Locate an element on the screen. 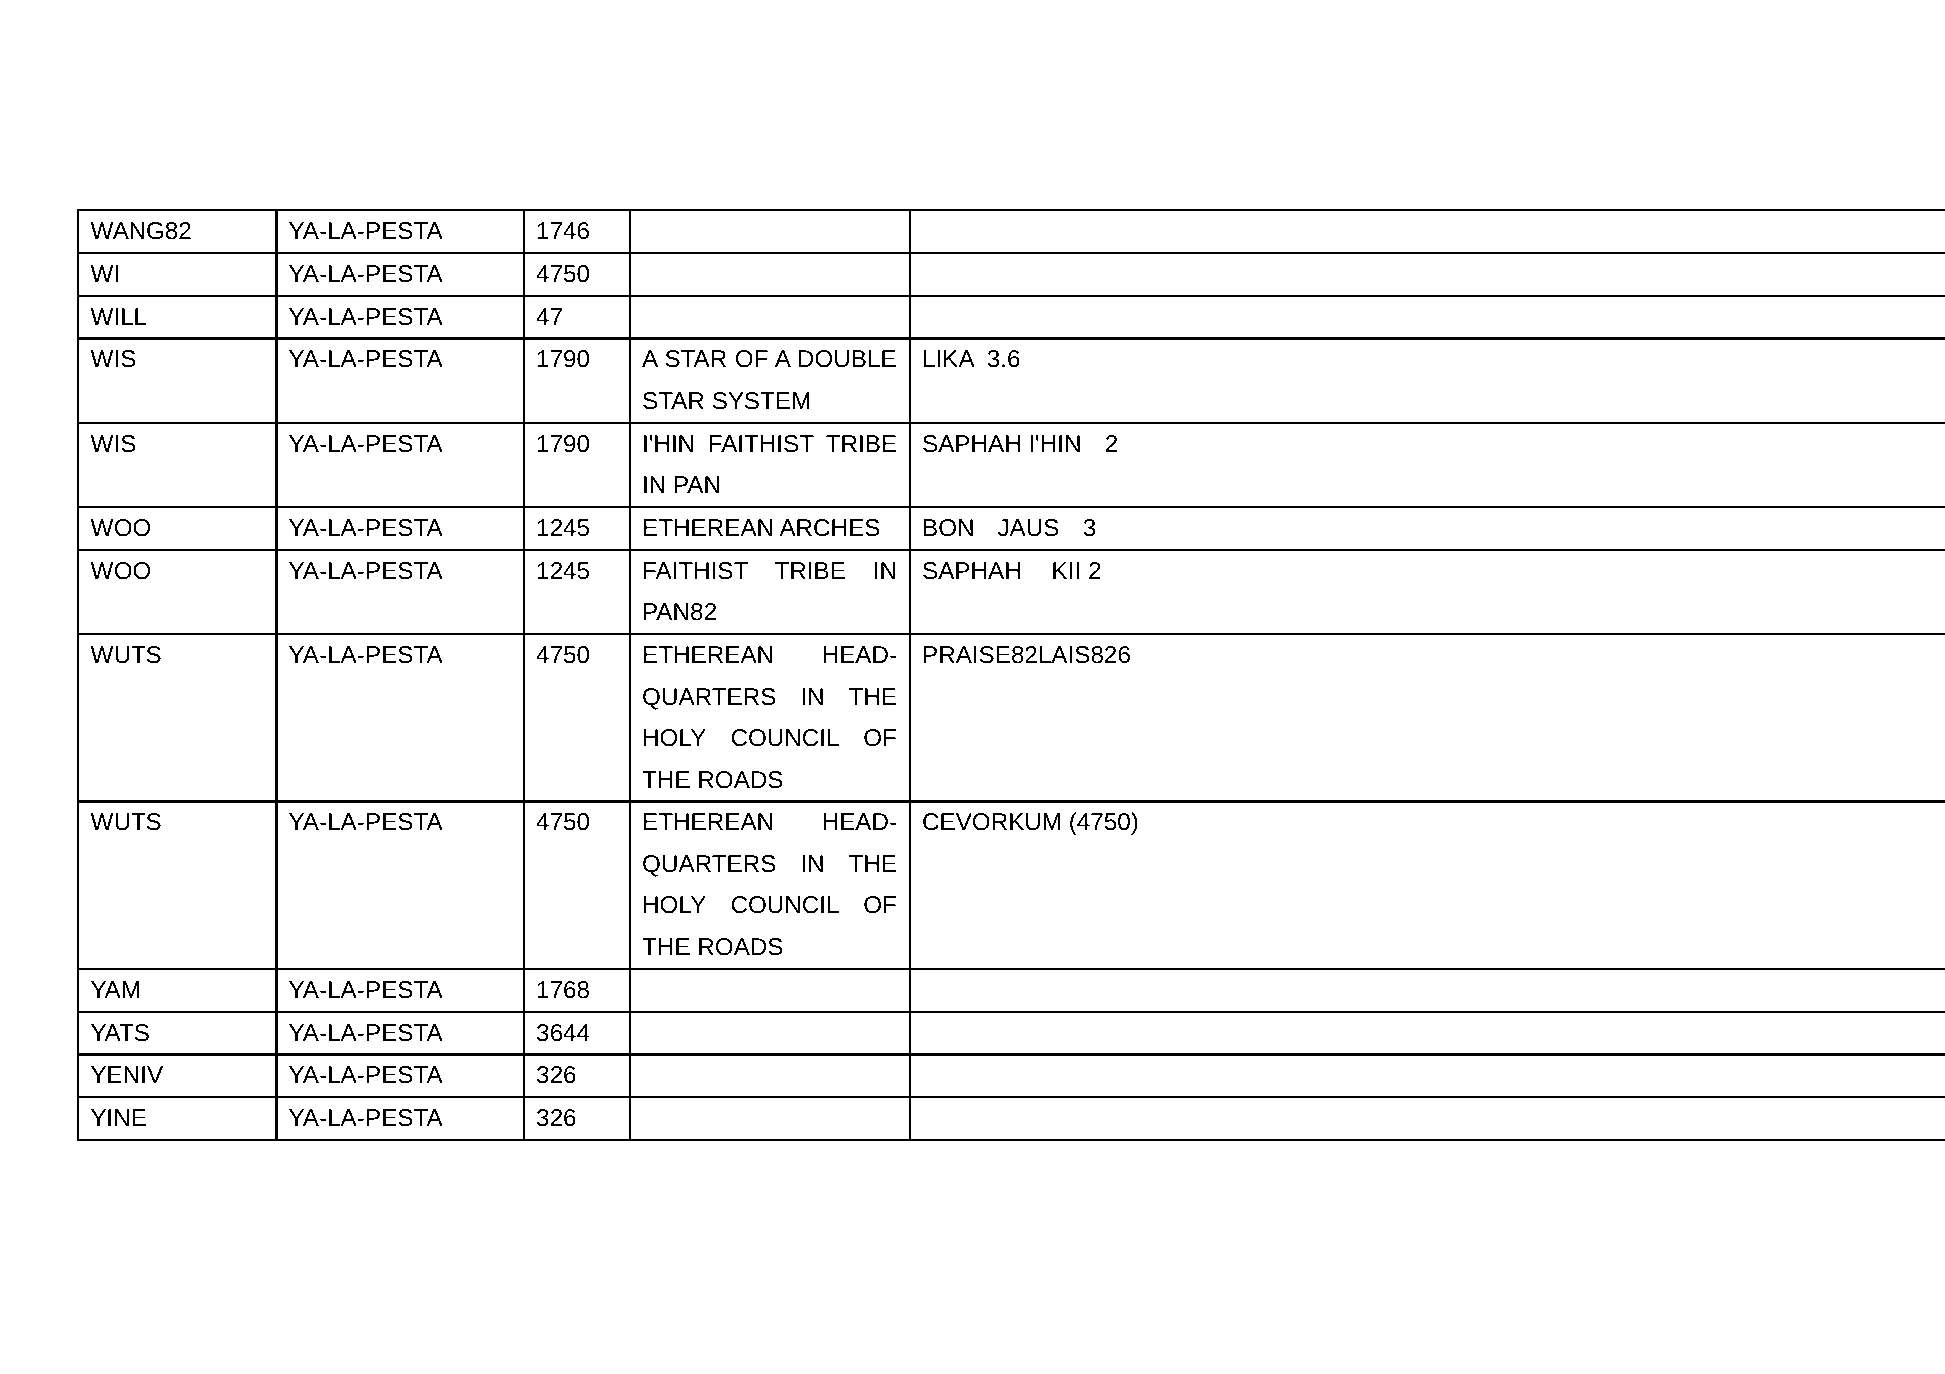 The height and width of the screenshot is (1374, 1945). WILL is located at coordinates (118, 316).
